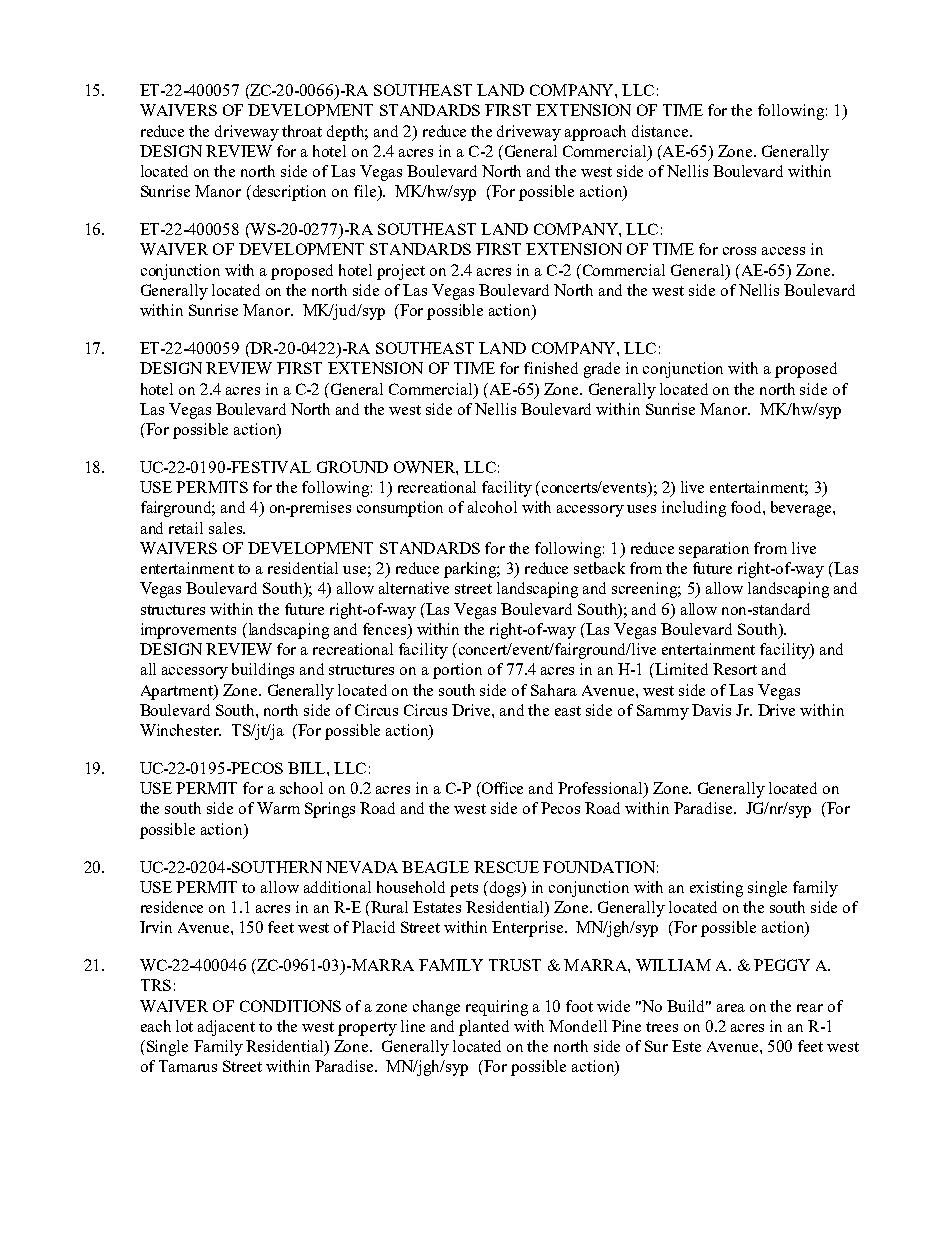 The width and height of the document is (952, 1233). Describe the element at coordinates (278, 808) in the document. I see `Warm` at that location.
